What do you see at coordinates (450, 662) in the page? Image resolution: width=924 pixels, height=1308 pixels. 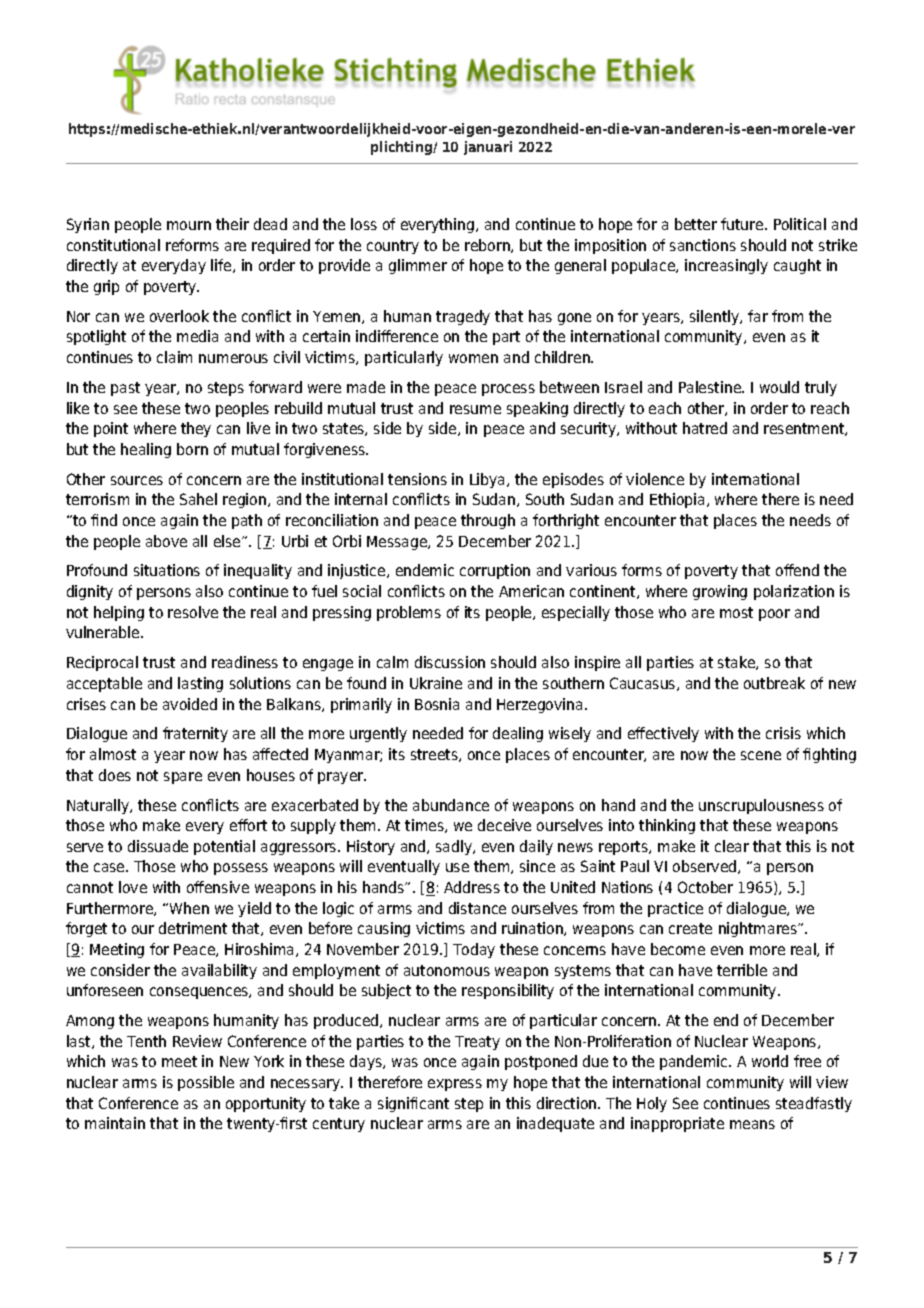 I see `discussion` at bounding box center [450, 662].
